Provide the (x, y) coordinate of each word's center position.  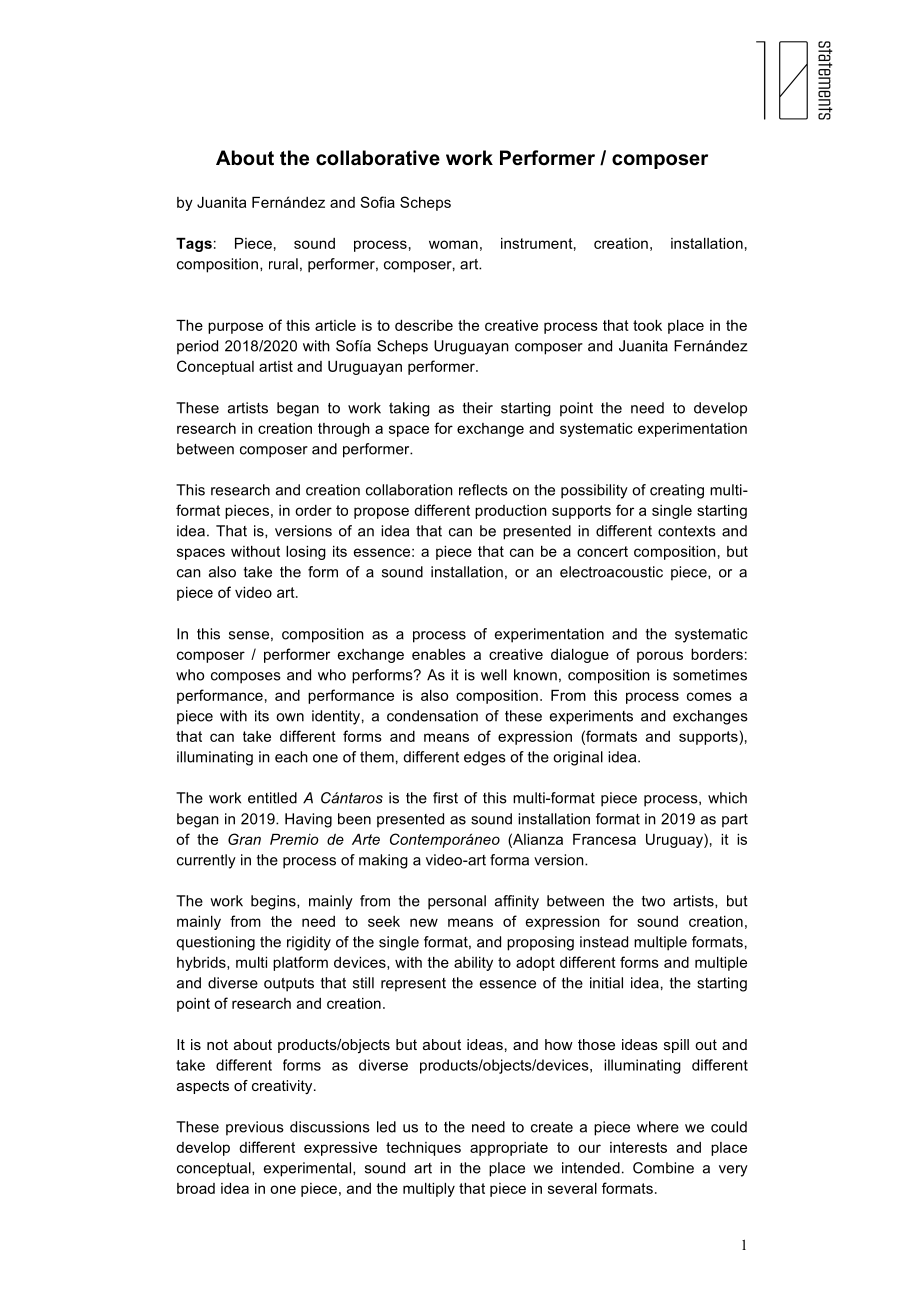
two (653, 901)
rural (283, 264)
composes (246, 678)
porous (660, 657)
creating (677, 491)
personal (457, 902)
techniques (423, 1149)
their (478, 408)
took (647, 325)
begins (274, 902)
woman (453, 244)
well (494, 675)
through (344, 430)
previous (255, 1128)
